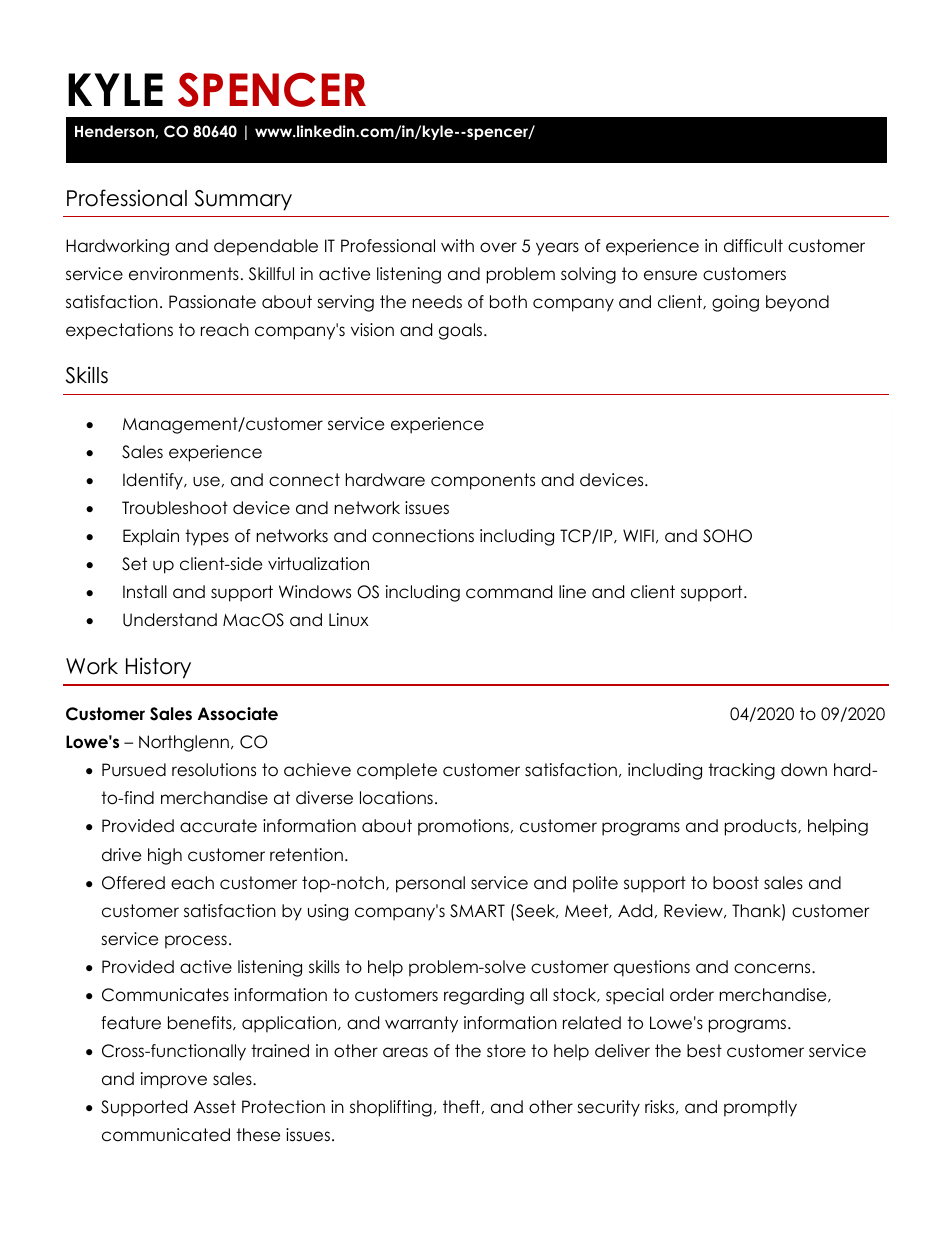 This screenshot has height=1233, width=952. What do you see at coordinates (215, 1107) in the screenshot?
I see `Asset` at bounding box center [215, 1107].
